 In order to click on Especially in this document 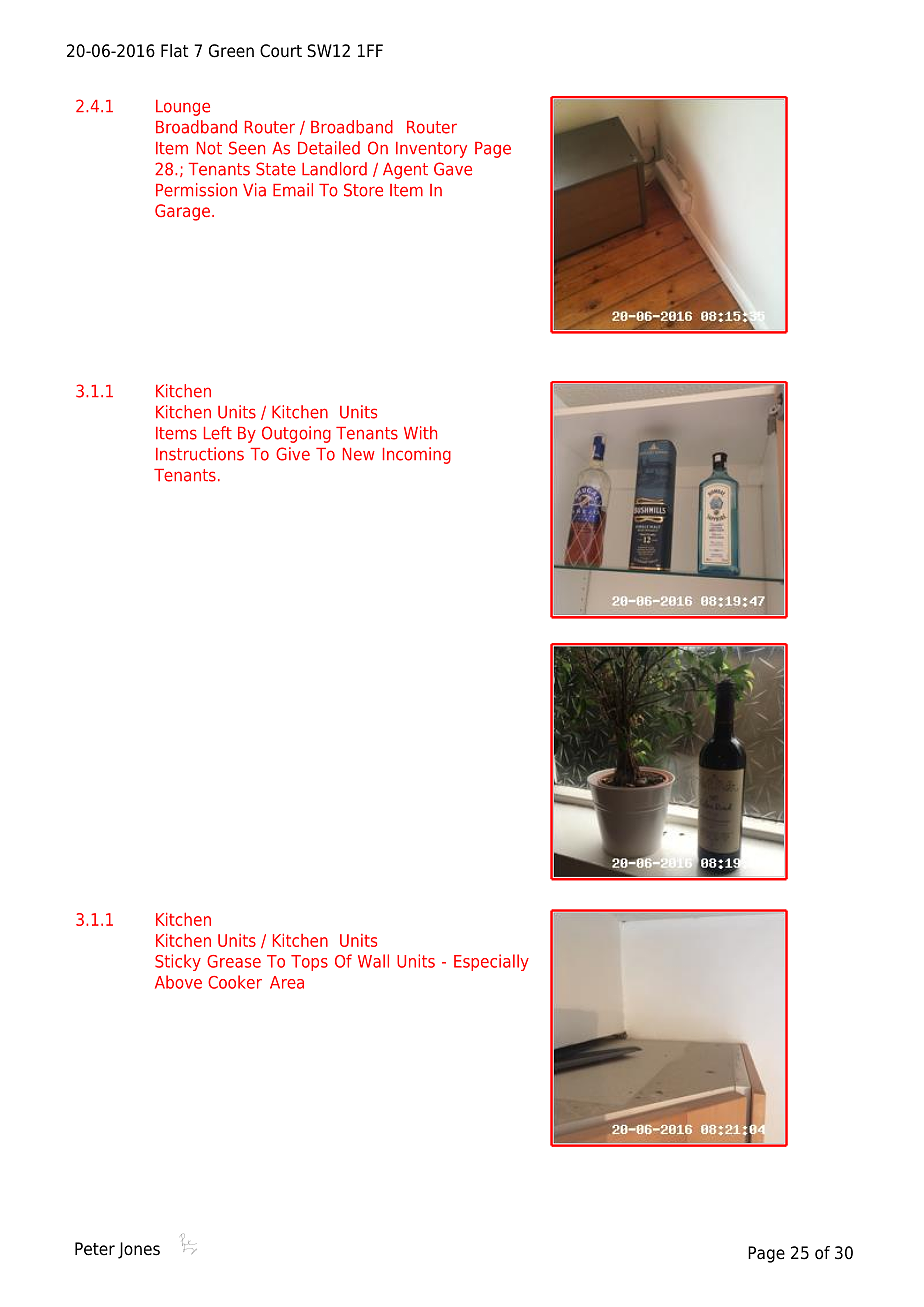, I will do `click(491, 962)`.
